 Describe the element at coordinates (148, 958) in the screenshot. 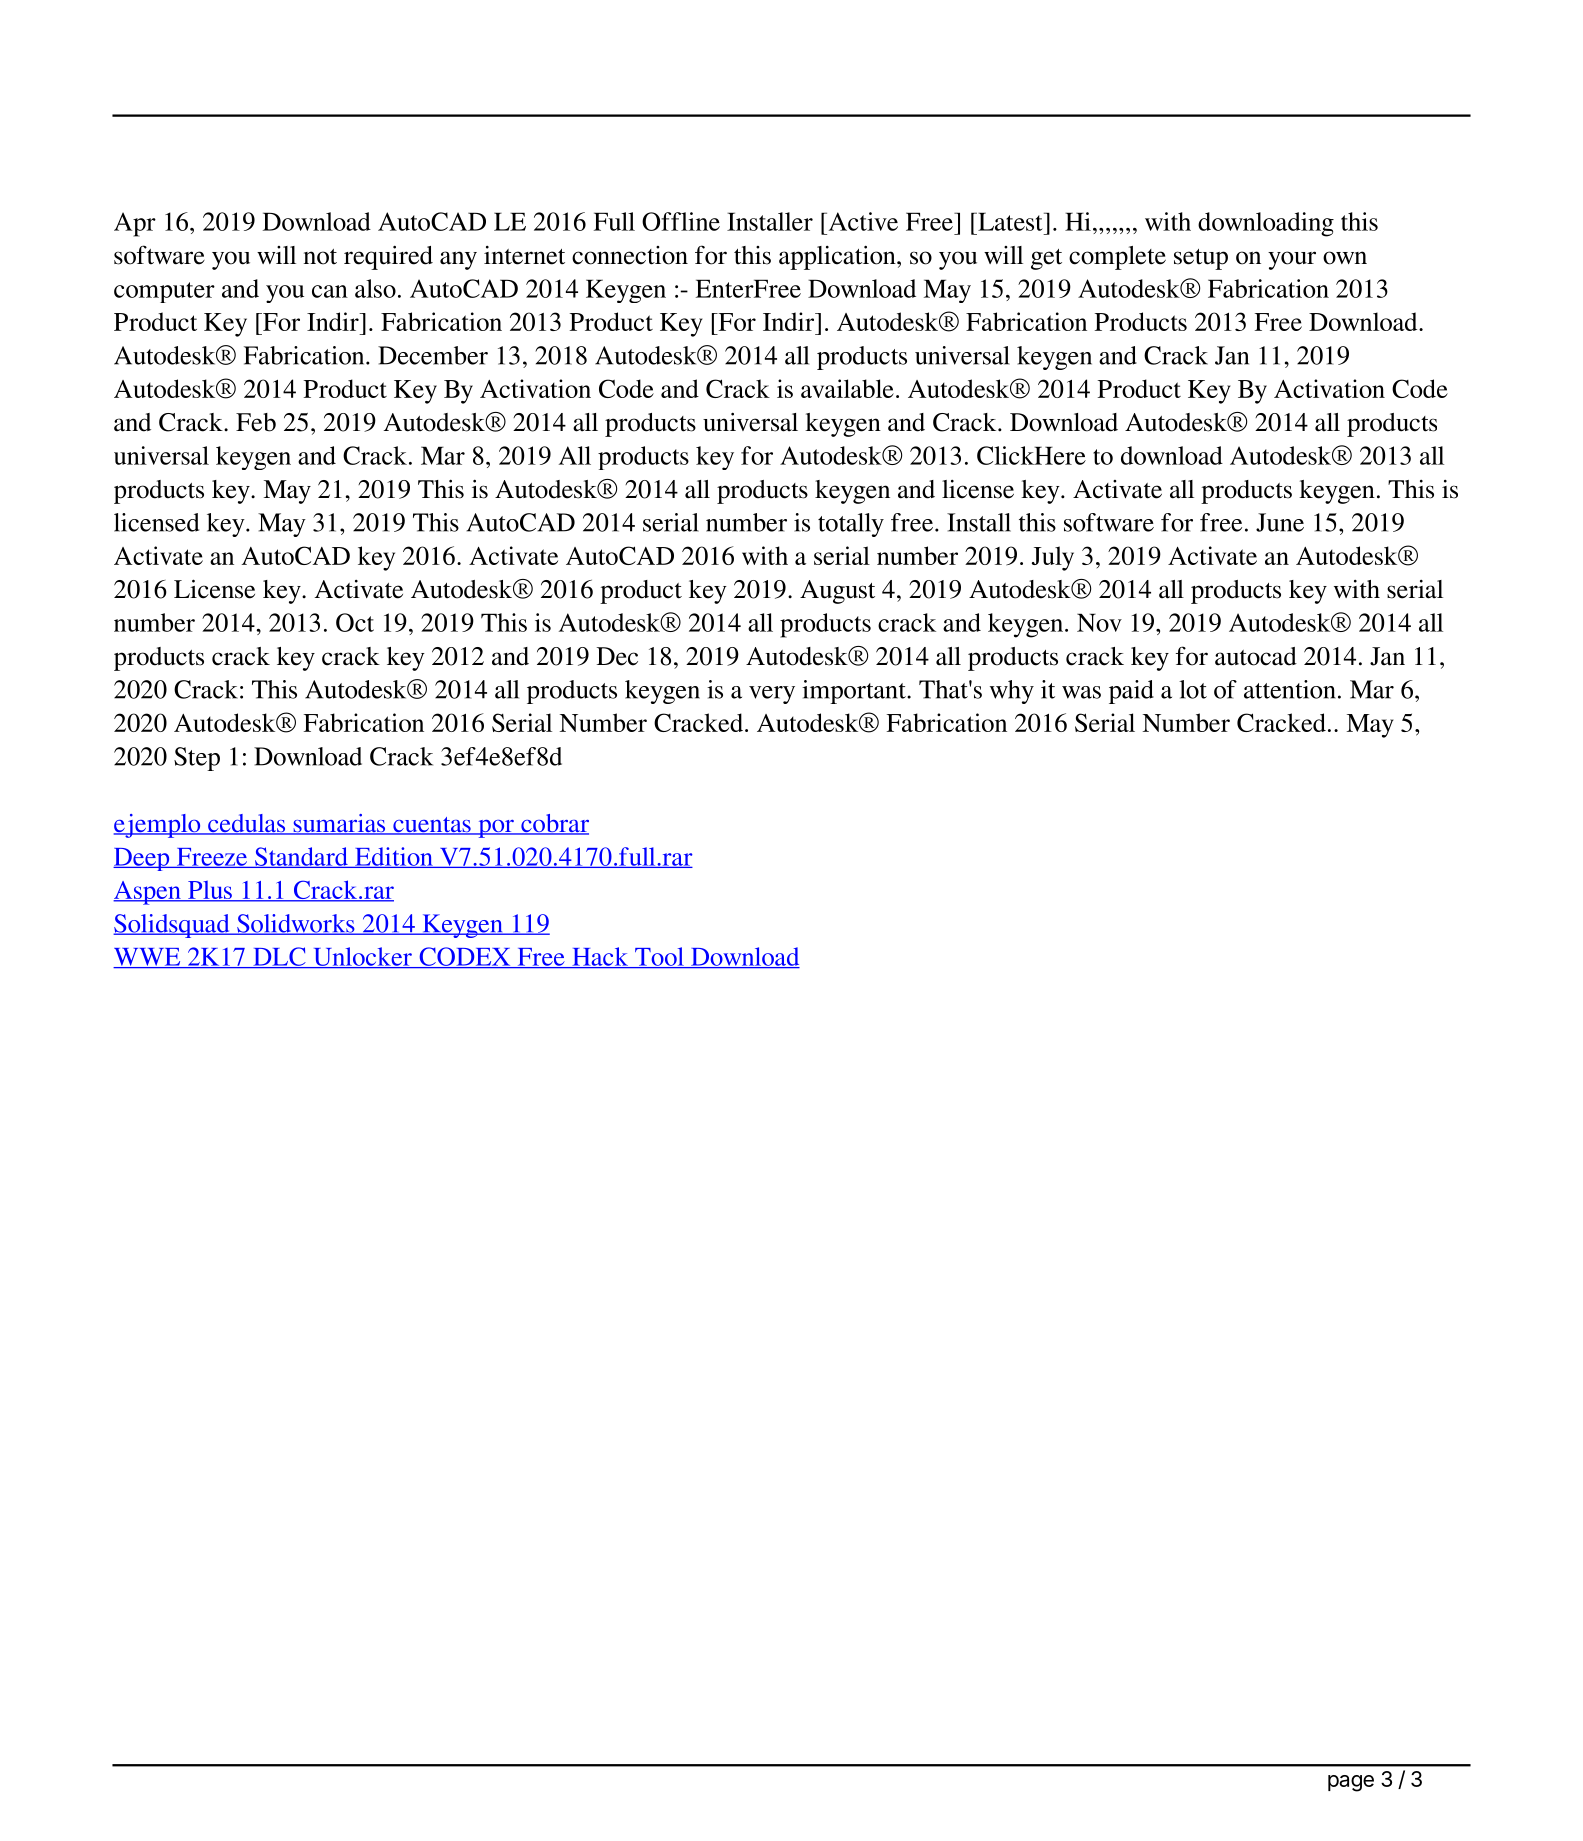

I see `WWE` at that location.
